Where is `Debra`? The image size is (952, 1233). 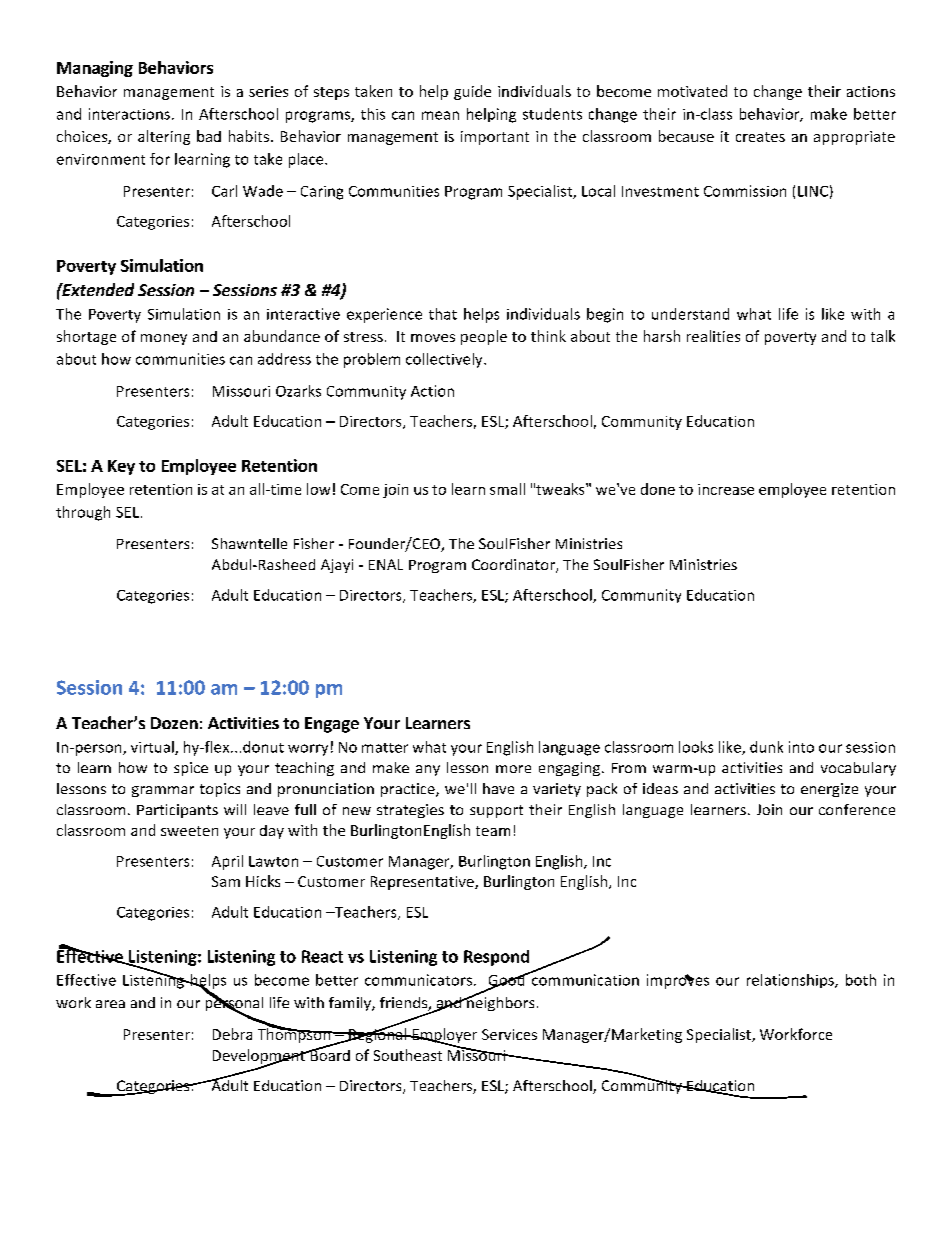 Debra is located at coordinates (232, 1034).
